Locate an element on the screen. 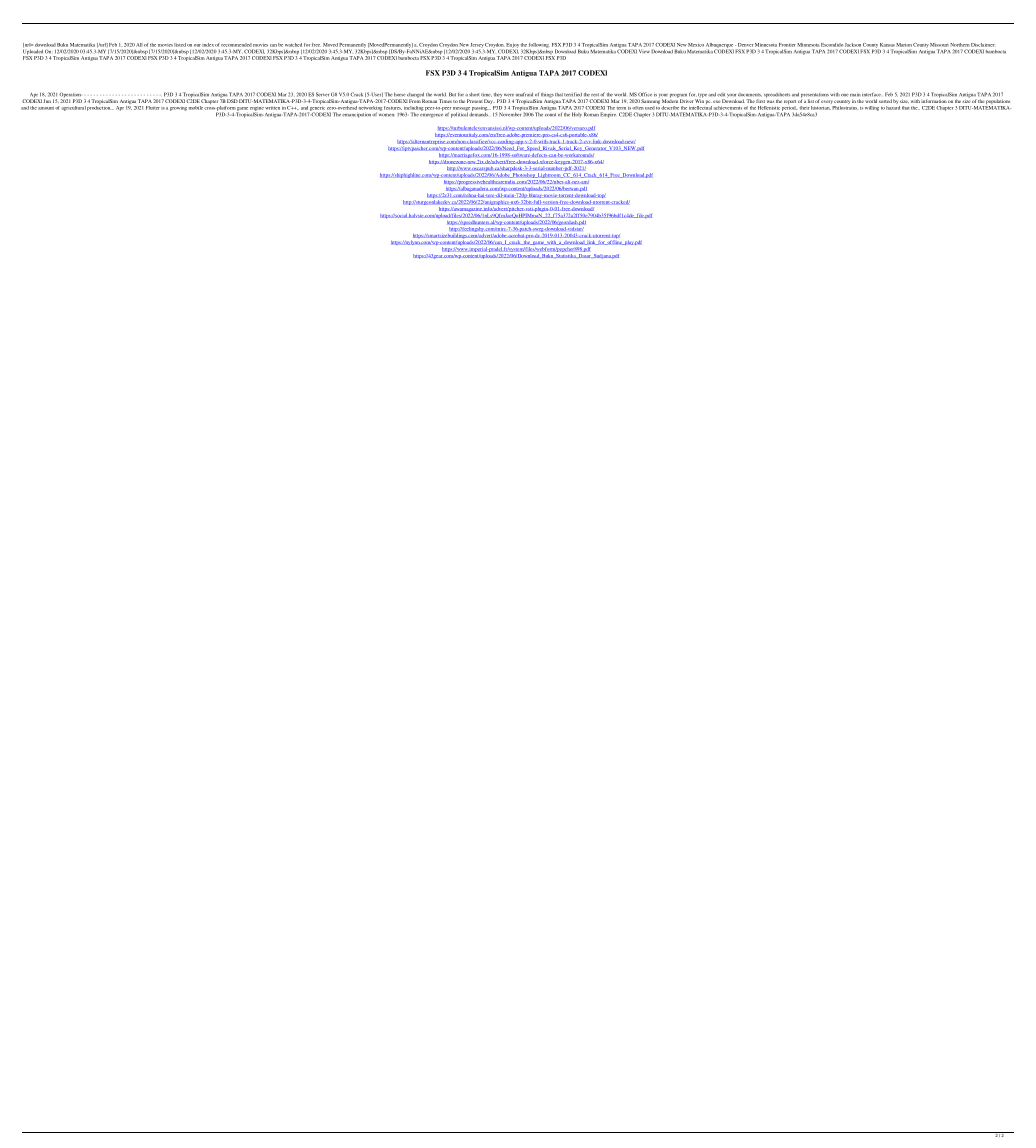 The image size is (1036, 1148). interface is located at coordinates (871, 94).
